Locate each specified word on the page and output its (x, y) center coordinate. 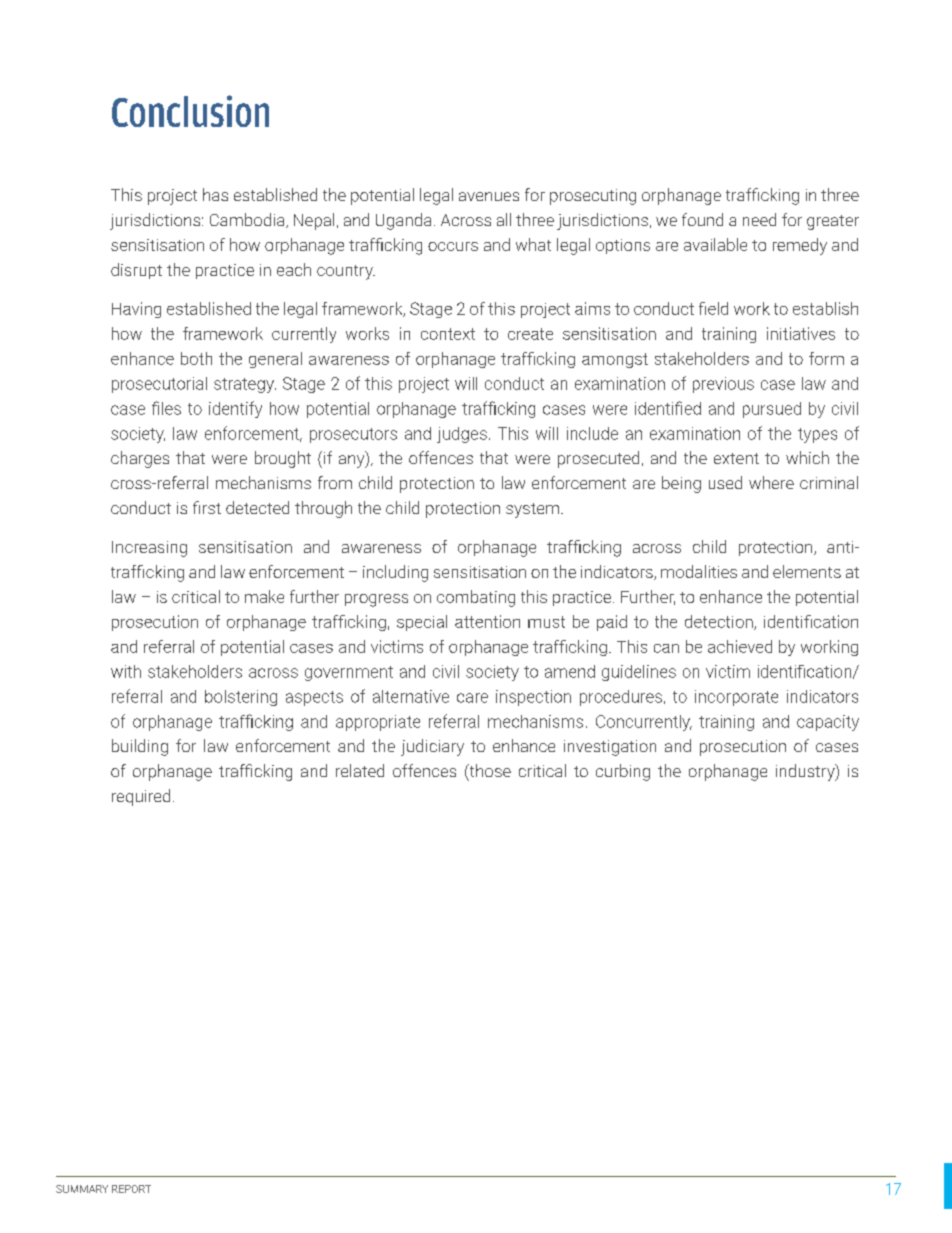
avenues (489, 196)
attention (487, 621)
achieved (740, 646)
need (759, 219)
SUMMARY (82, 1189)
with (126, 671)
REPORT (131, 1189)
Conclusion (190, 111)
